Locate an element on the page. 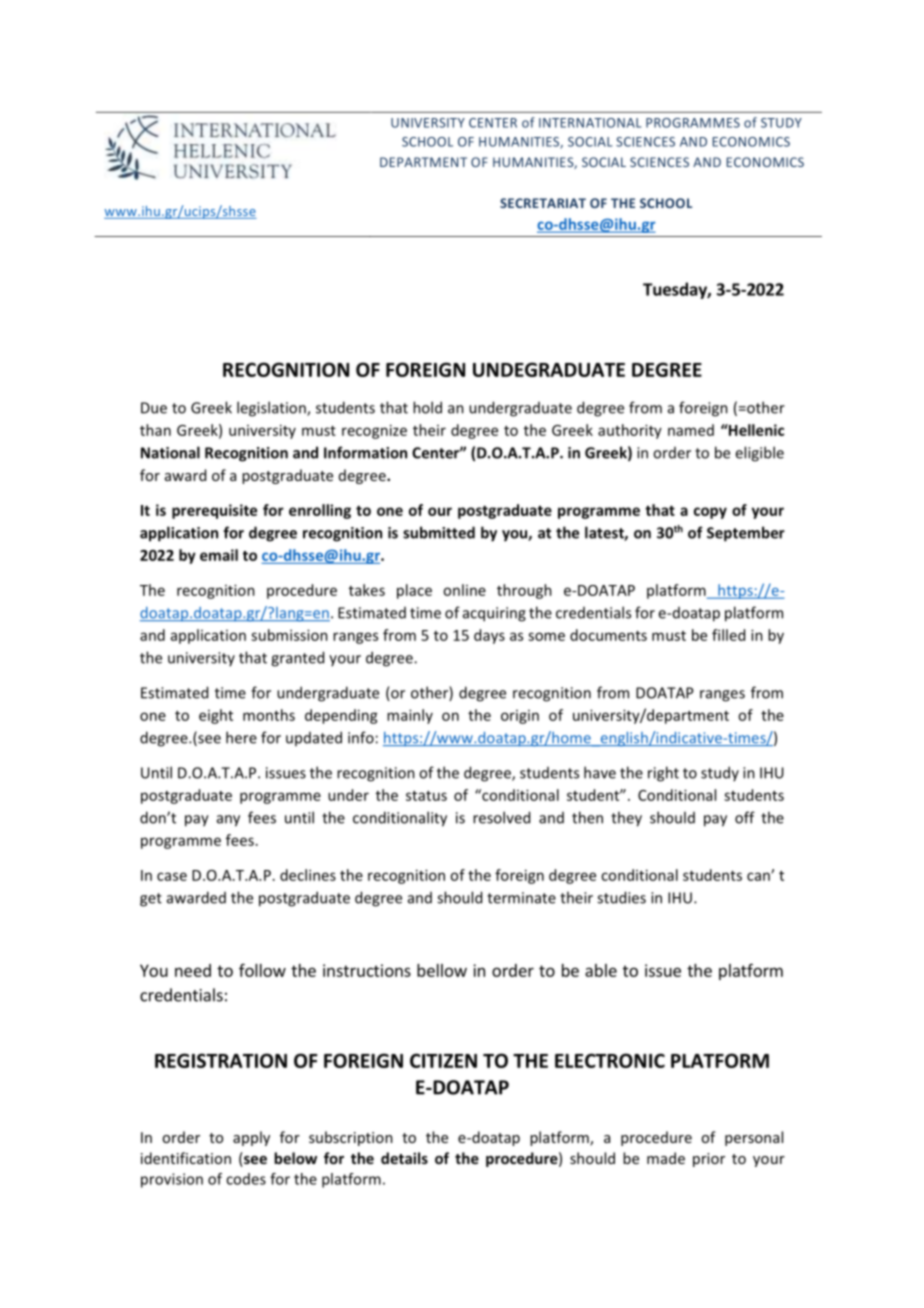  eight is located at coordinates (216, 716).
